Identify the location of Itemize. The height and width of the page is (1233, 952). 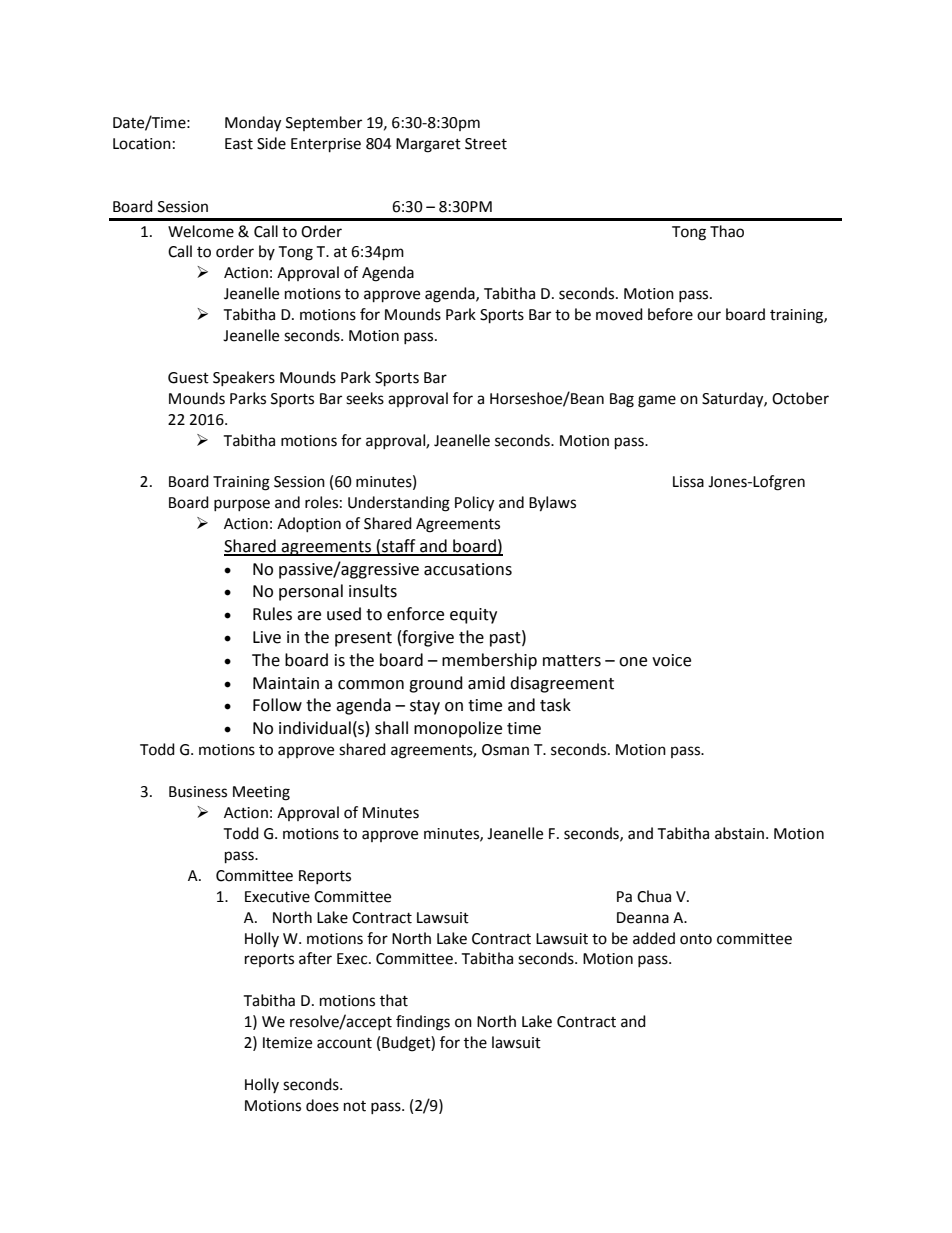
(287, 1043).
